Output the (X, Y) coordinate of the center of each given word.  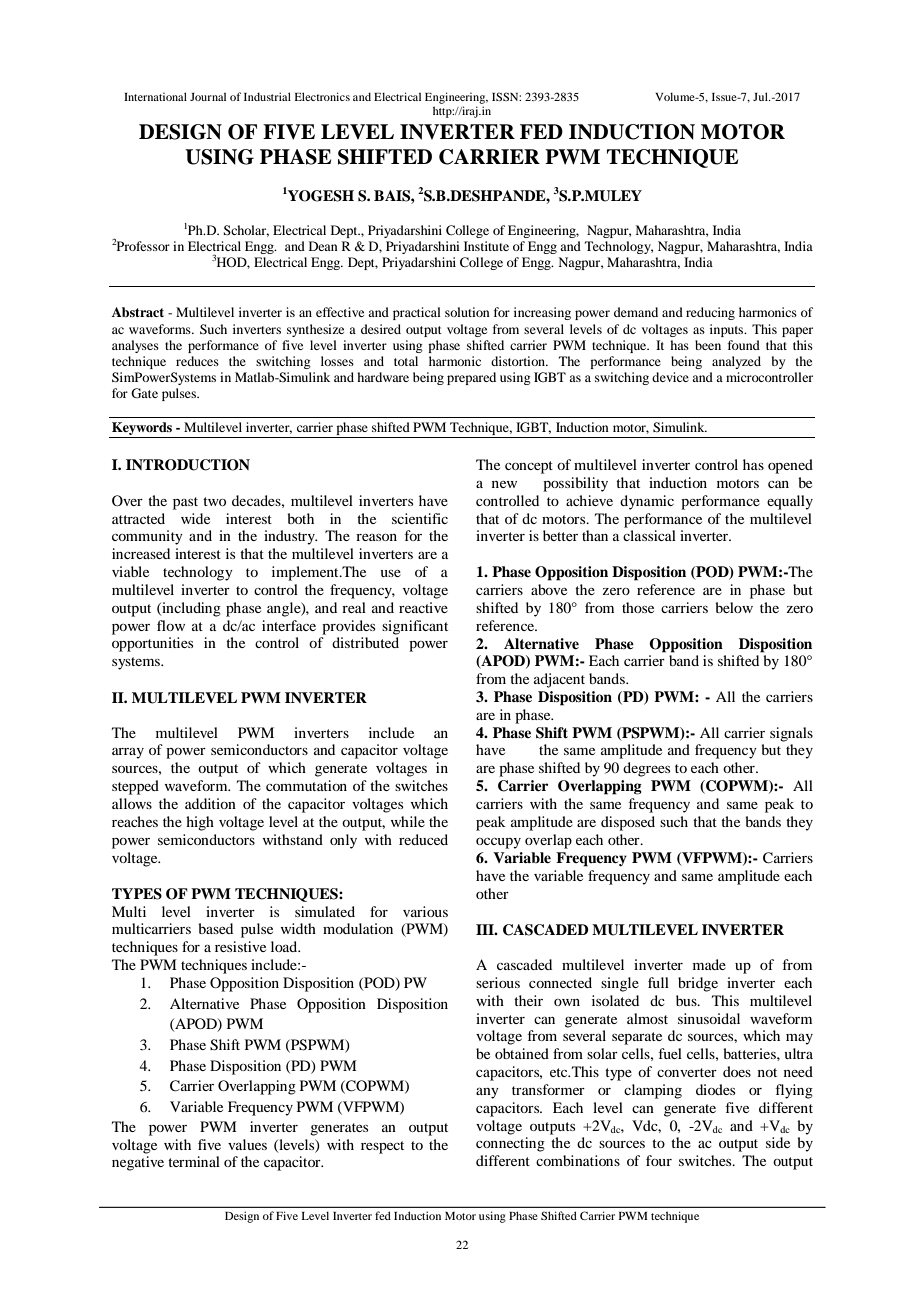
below (734, 607)
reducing (710, 313)
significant (415, 627)
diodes (715, 1089)
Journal (208, 96)
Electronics (322, 96)
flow (171, 625)
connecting (510, 1144)
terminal (194, 1161)
